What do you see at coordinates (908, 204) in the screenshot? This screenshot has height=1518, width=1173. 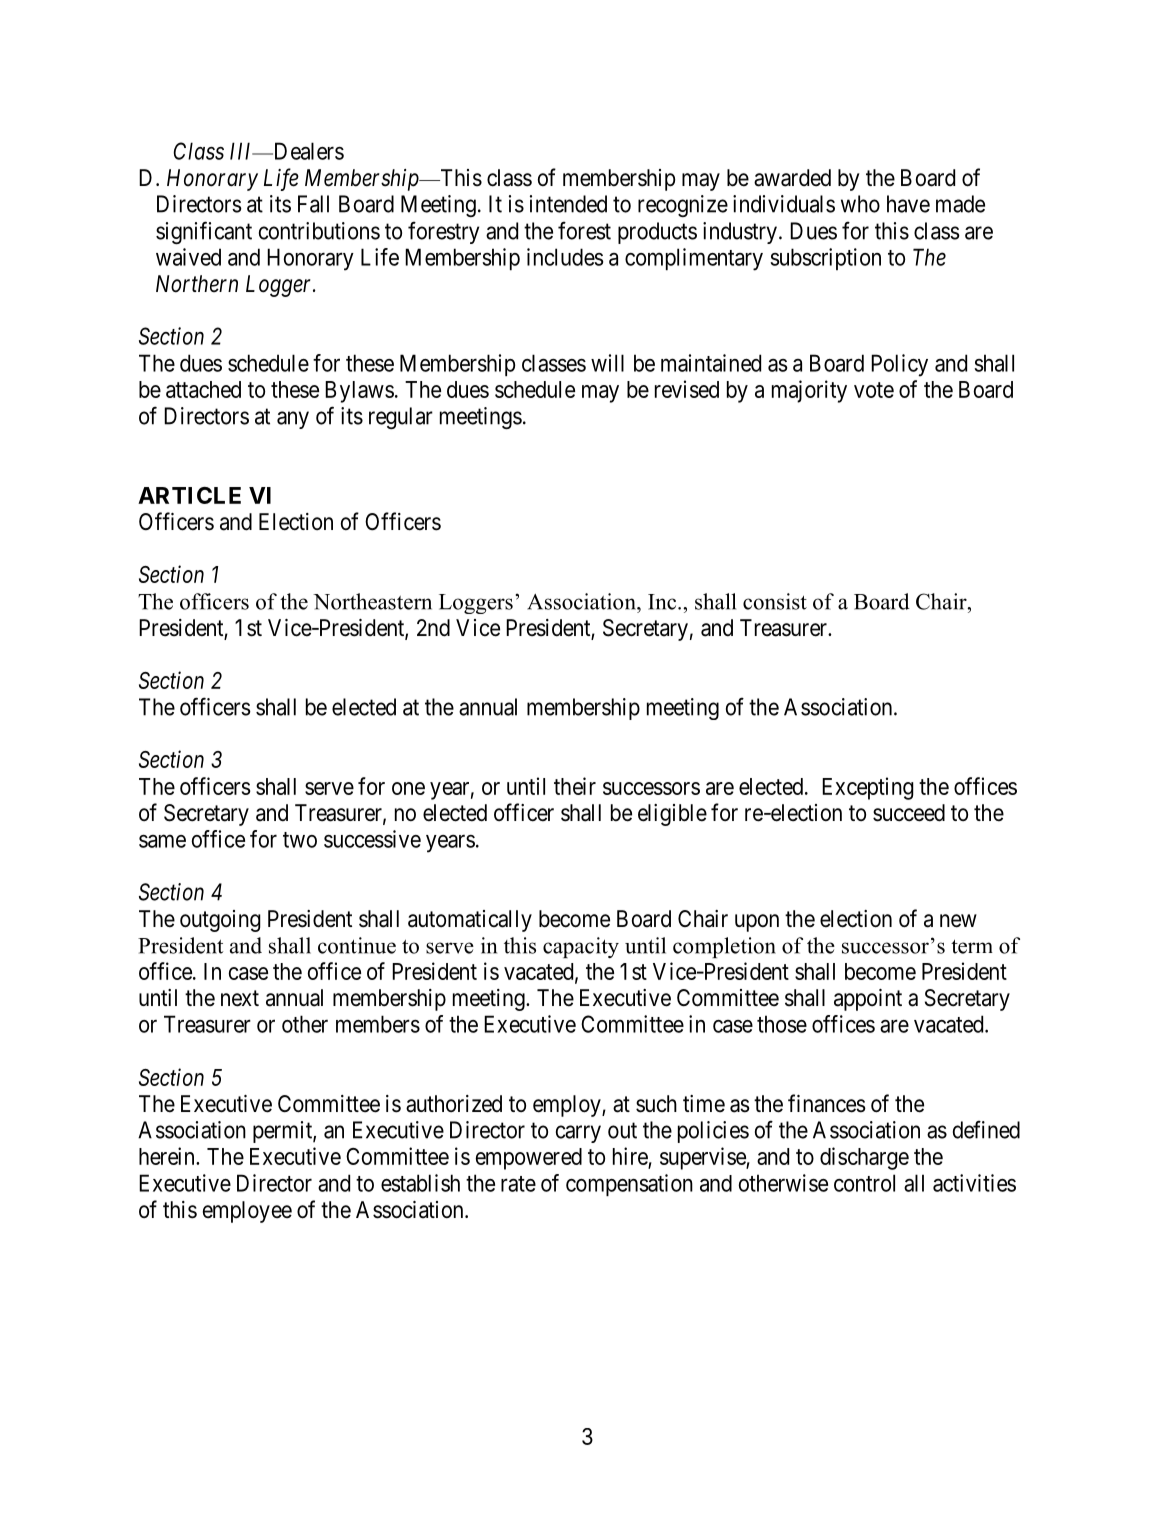 I see `have` at bounding box center [908, 204].
